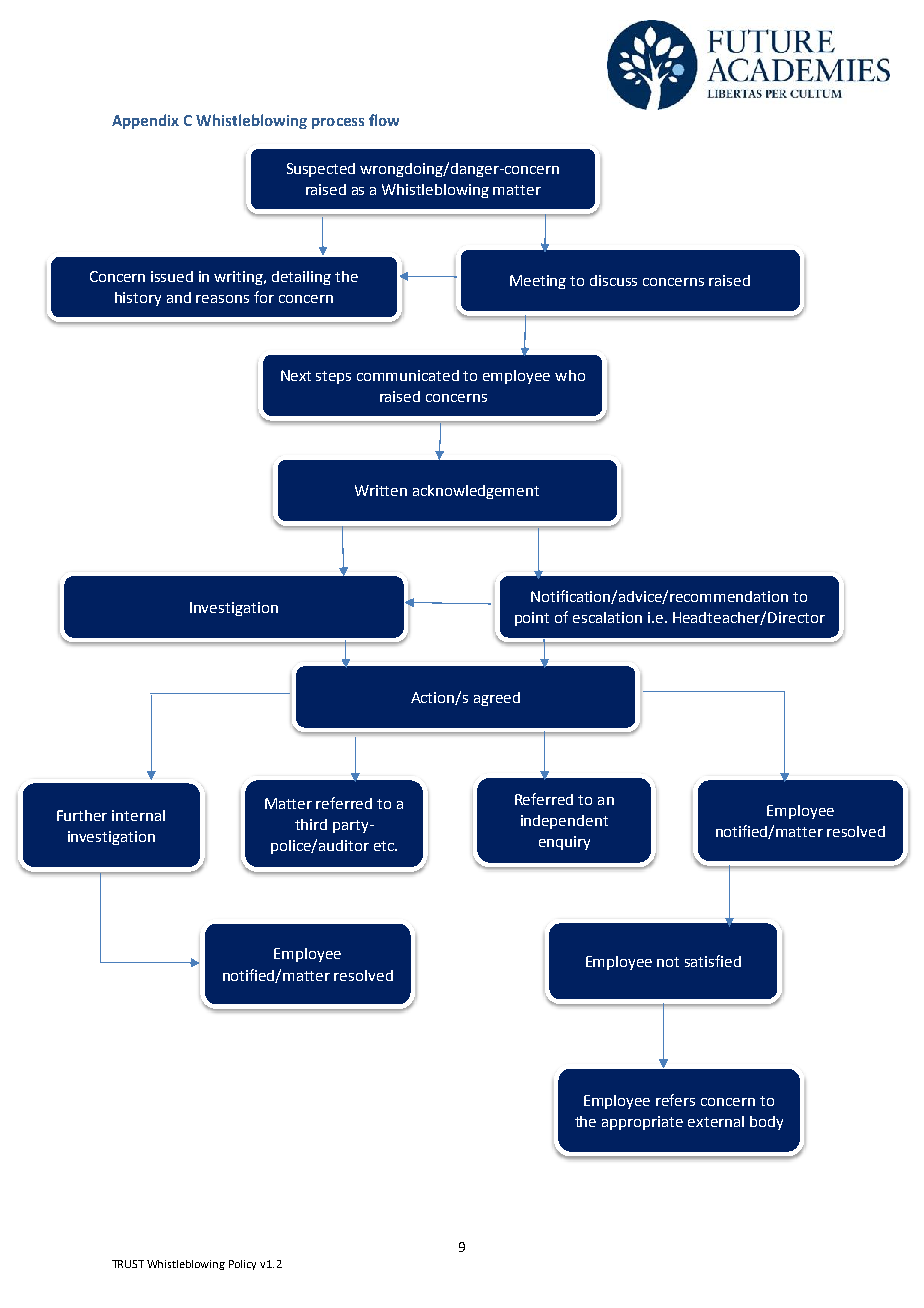 This document has width=924, height=1308. What do you see at coordinates (145, 121) in the document?
I see `Appendix` at bounding box center [145, 121].
